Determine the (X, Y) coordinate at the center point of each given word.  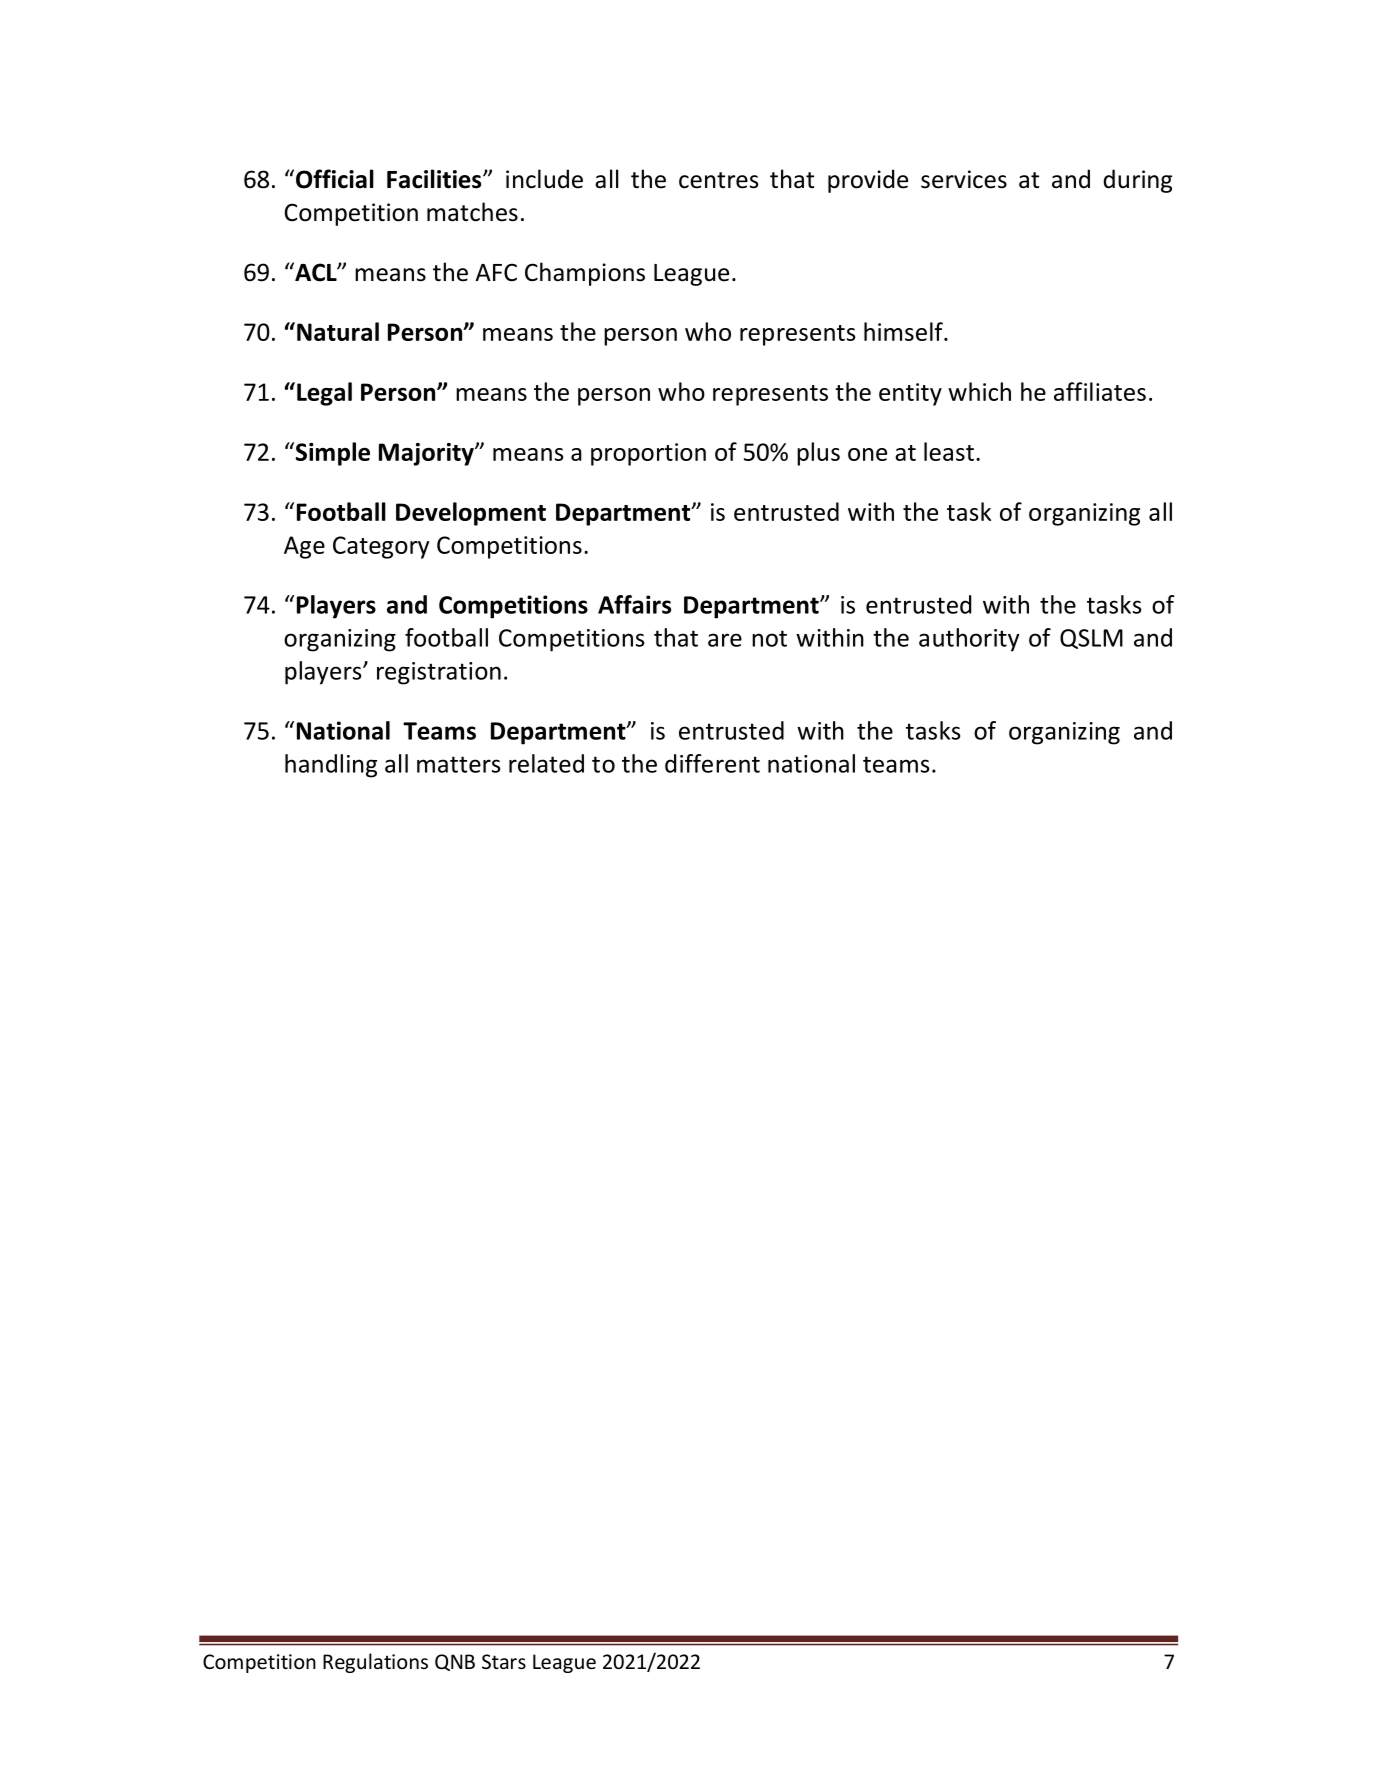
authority (969, 640)
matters (458, 764)
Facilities (435, 179)
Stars (504, 1661)
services (964, 179)
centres (719, 180)
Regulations (375, 1663)
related (546, 763)
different (712, 763)
